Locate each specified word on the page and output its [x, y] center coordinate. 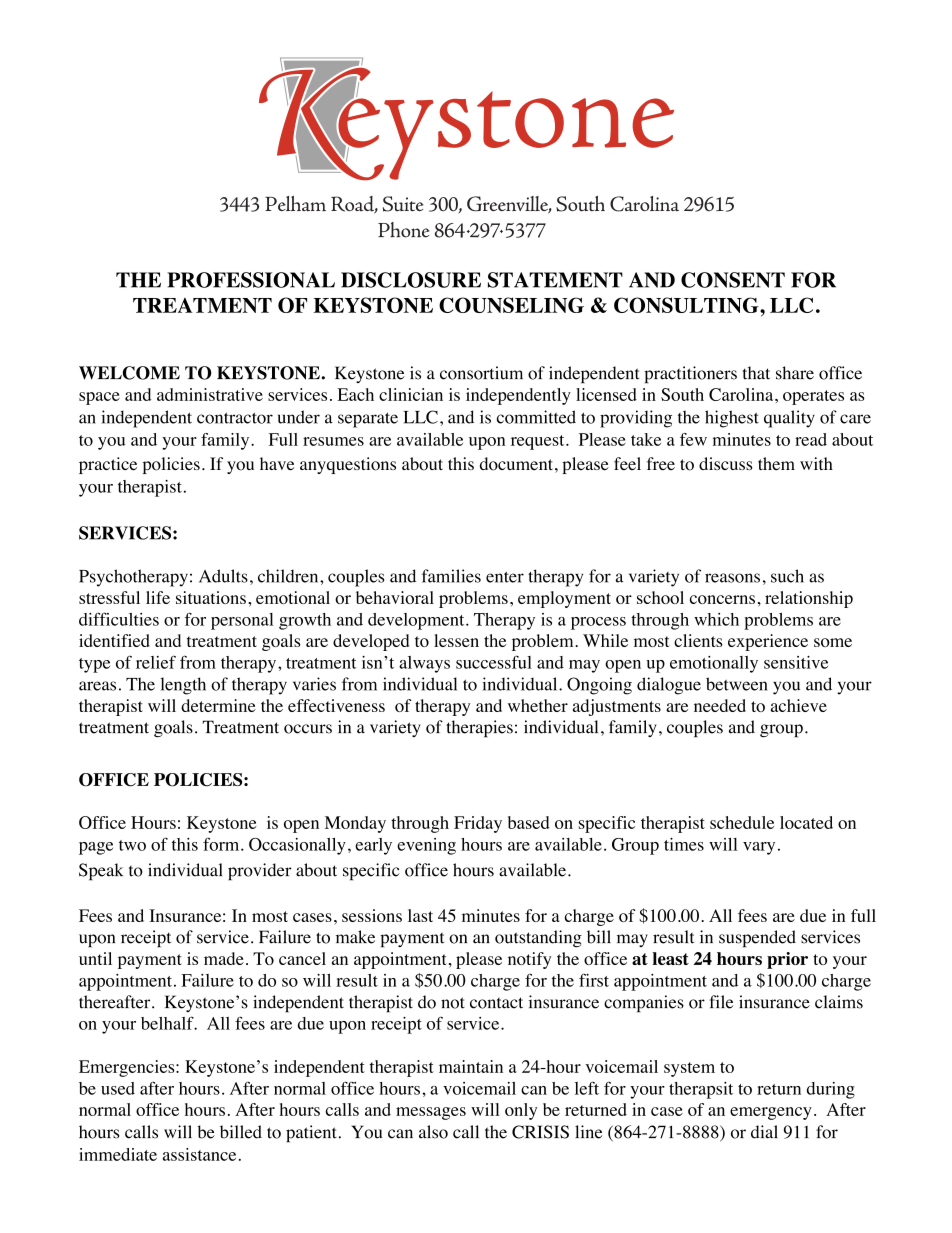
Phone [404, 230]
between [737, 684]
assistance [199, 1154]
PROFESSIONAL [251, 280]
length [183, 686]
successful [494, 662]
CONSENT [733, 280]
